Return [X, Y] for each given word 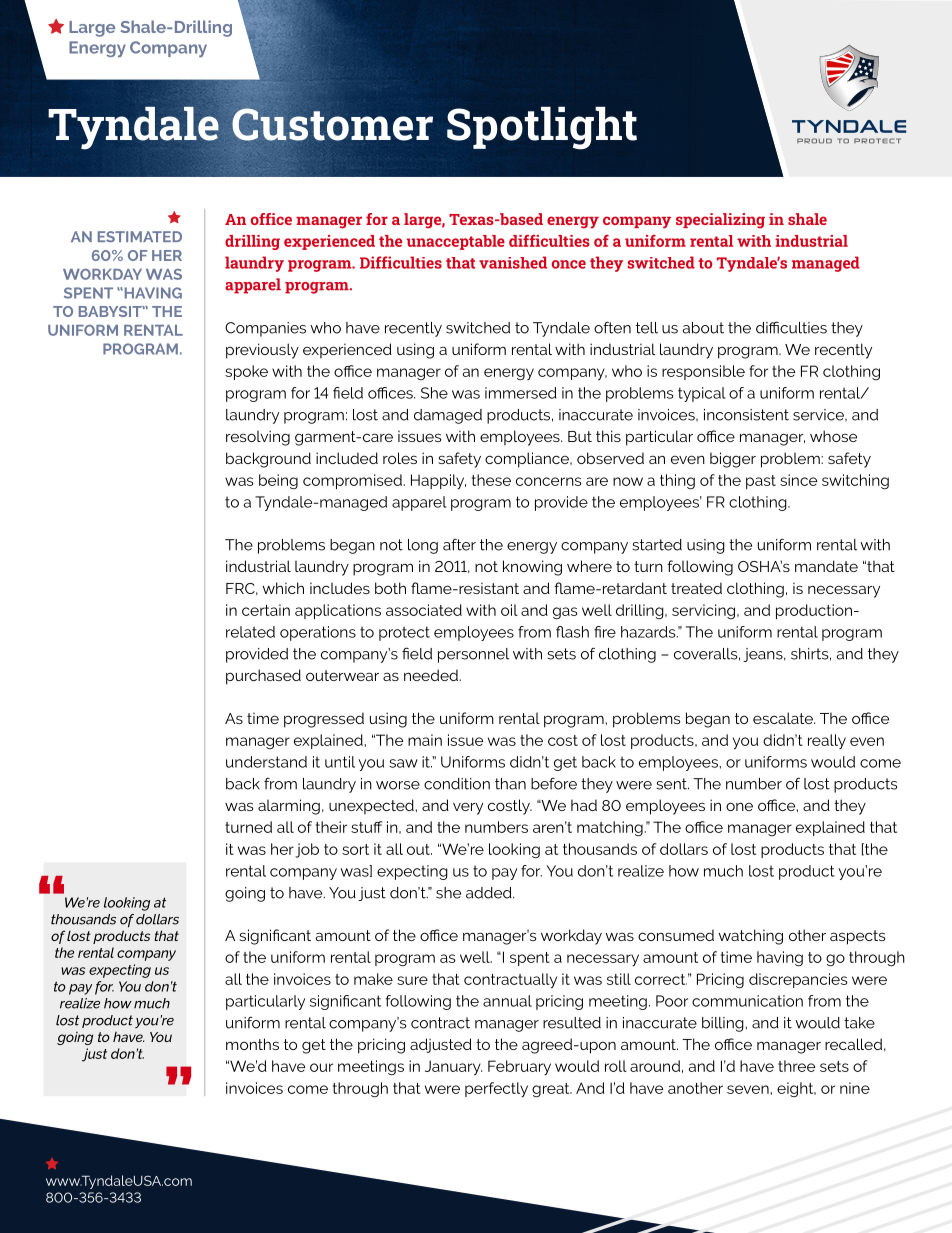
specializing [720, 221]
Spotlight [542, 128]
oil [509, 610]
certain [266, 610]
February [519, 1067]
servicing [703, 611]
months [252, 1044]
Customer [331, 124]
